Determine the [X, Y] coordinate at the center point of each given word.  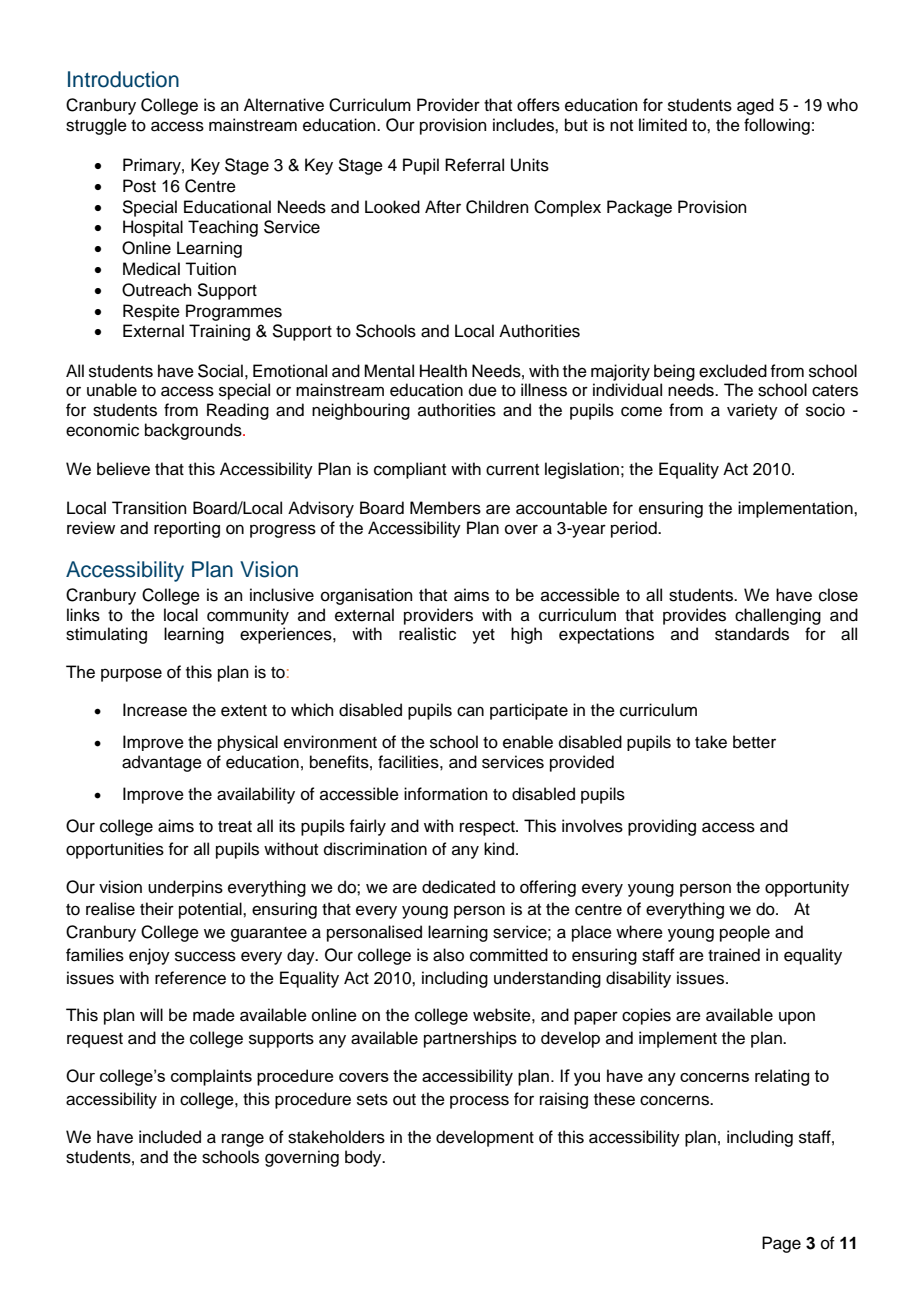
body [364, 1158]
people [745, 933]
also [448, 955]
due [483, 390]
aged [755, 106]
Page [781, 1244]
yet [483, 636]
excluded [733, 371]
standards [752, 634]
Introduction [123, 79]
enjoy [149, 956]
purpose [131, 675]
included [170, 1137]
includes [524, 125]
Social [220, 371]
